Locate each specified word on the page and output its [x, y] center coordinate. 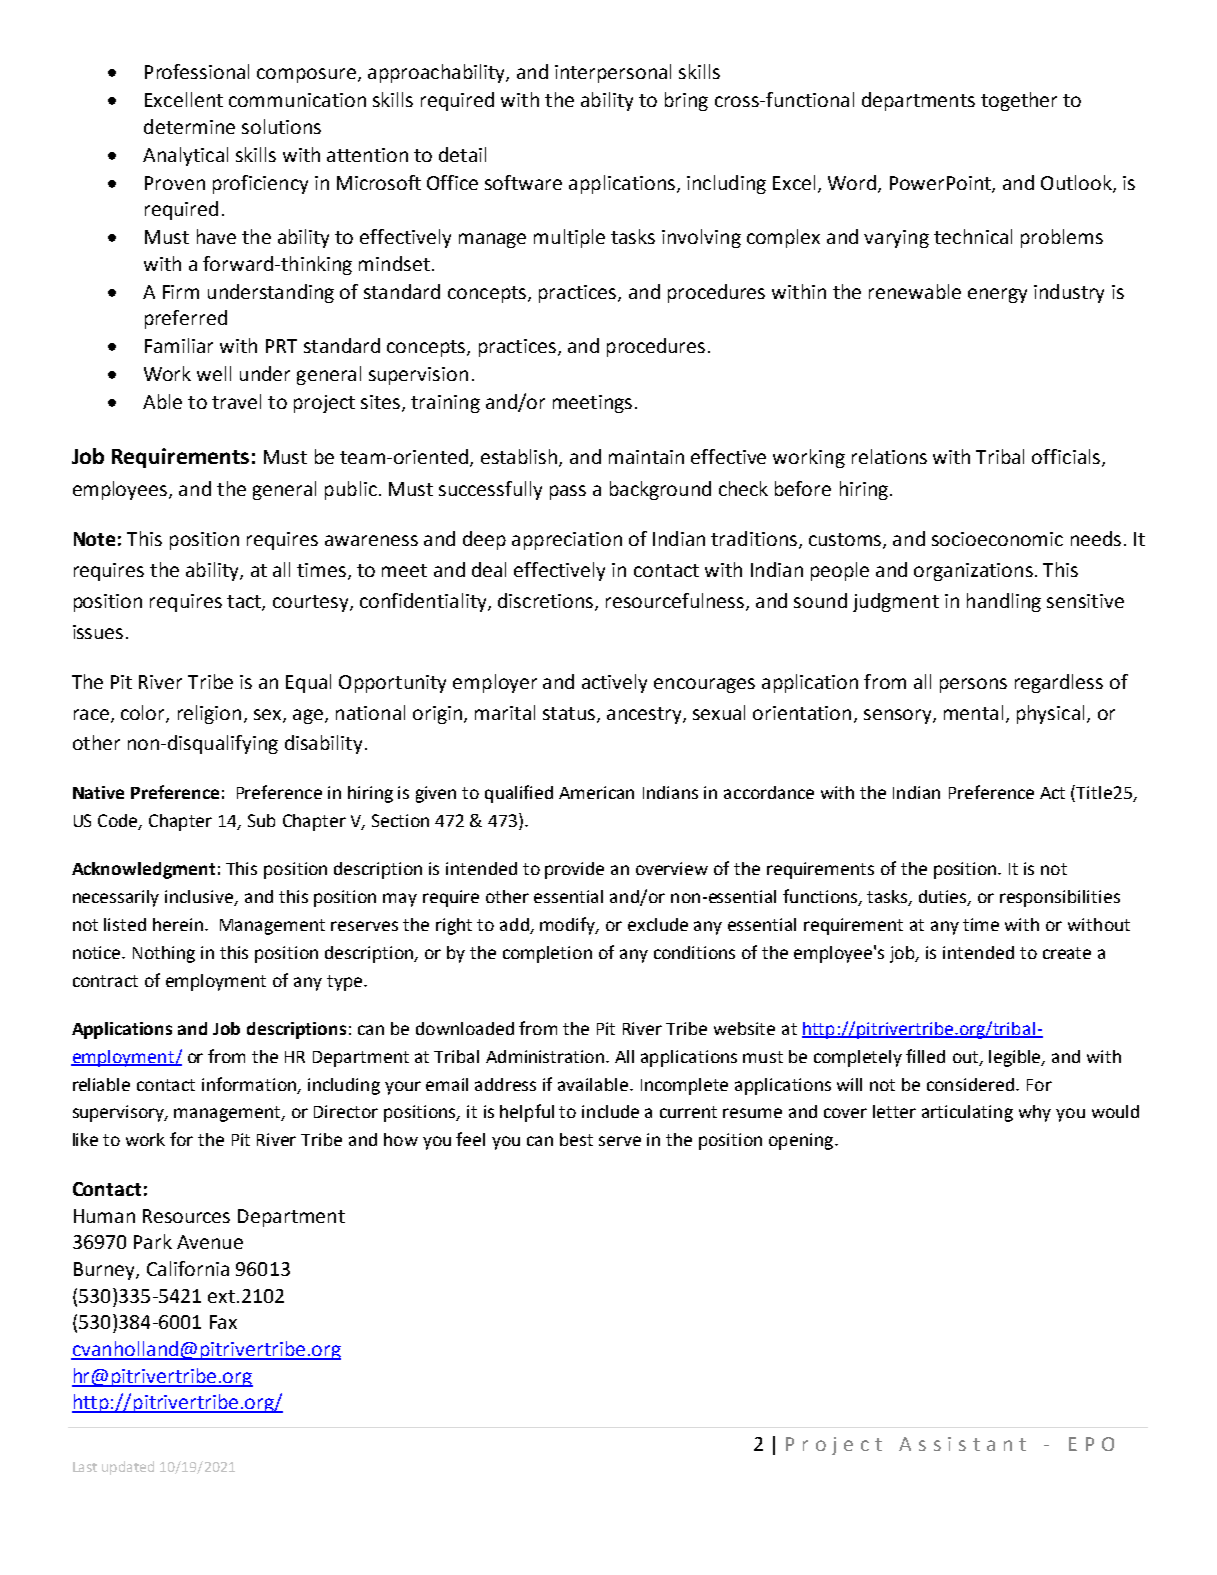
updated [128, 1468]
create [1067, 953]
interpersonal [613, 73]
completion [547, 954]
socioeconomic [997, 539]
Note [94, 539]
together [1019, 101]
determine [189, 126]
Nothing [164, 954]
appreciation [567, 541]
